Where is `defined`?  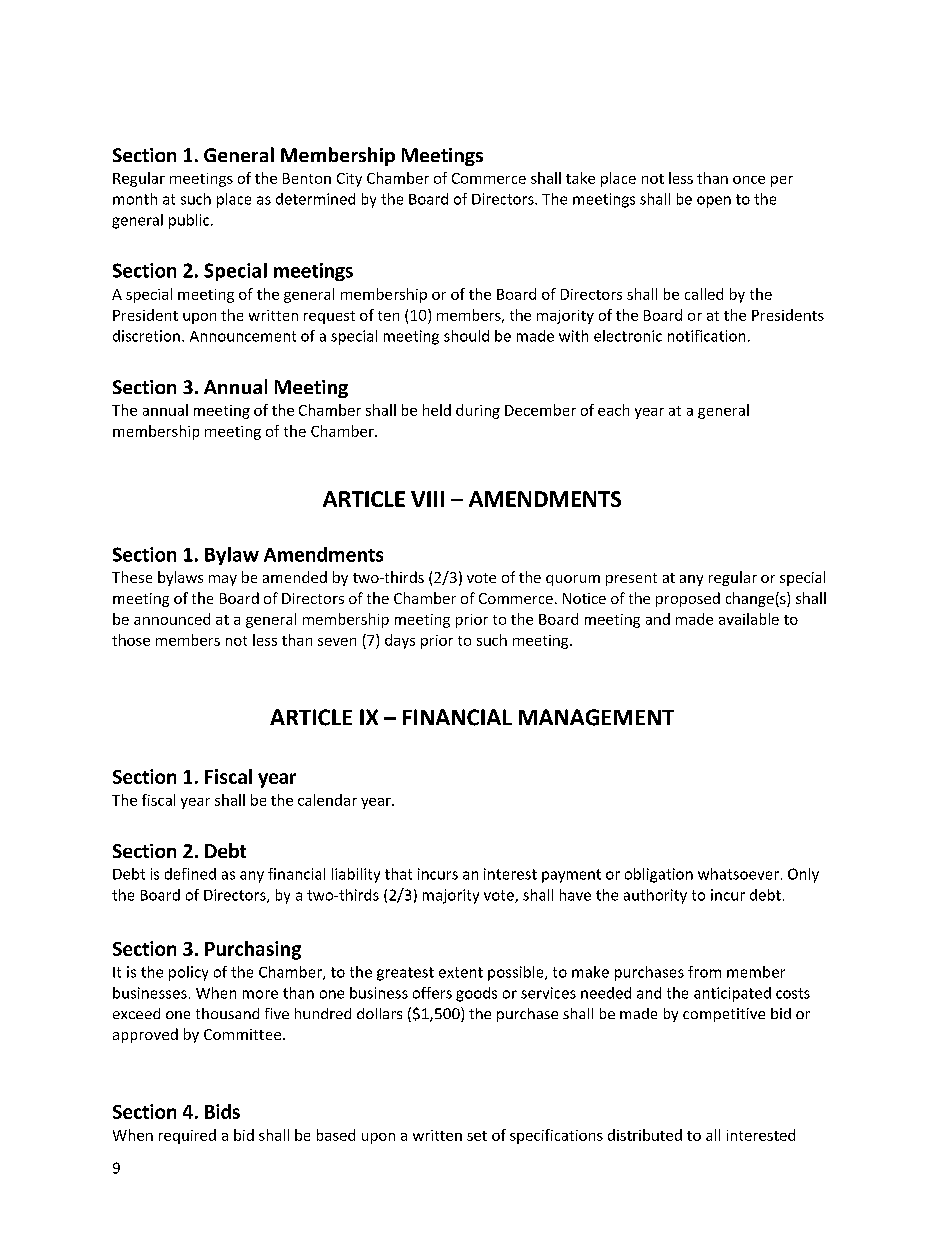
defined is located at coordinates (190, 874).
